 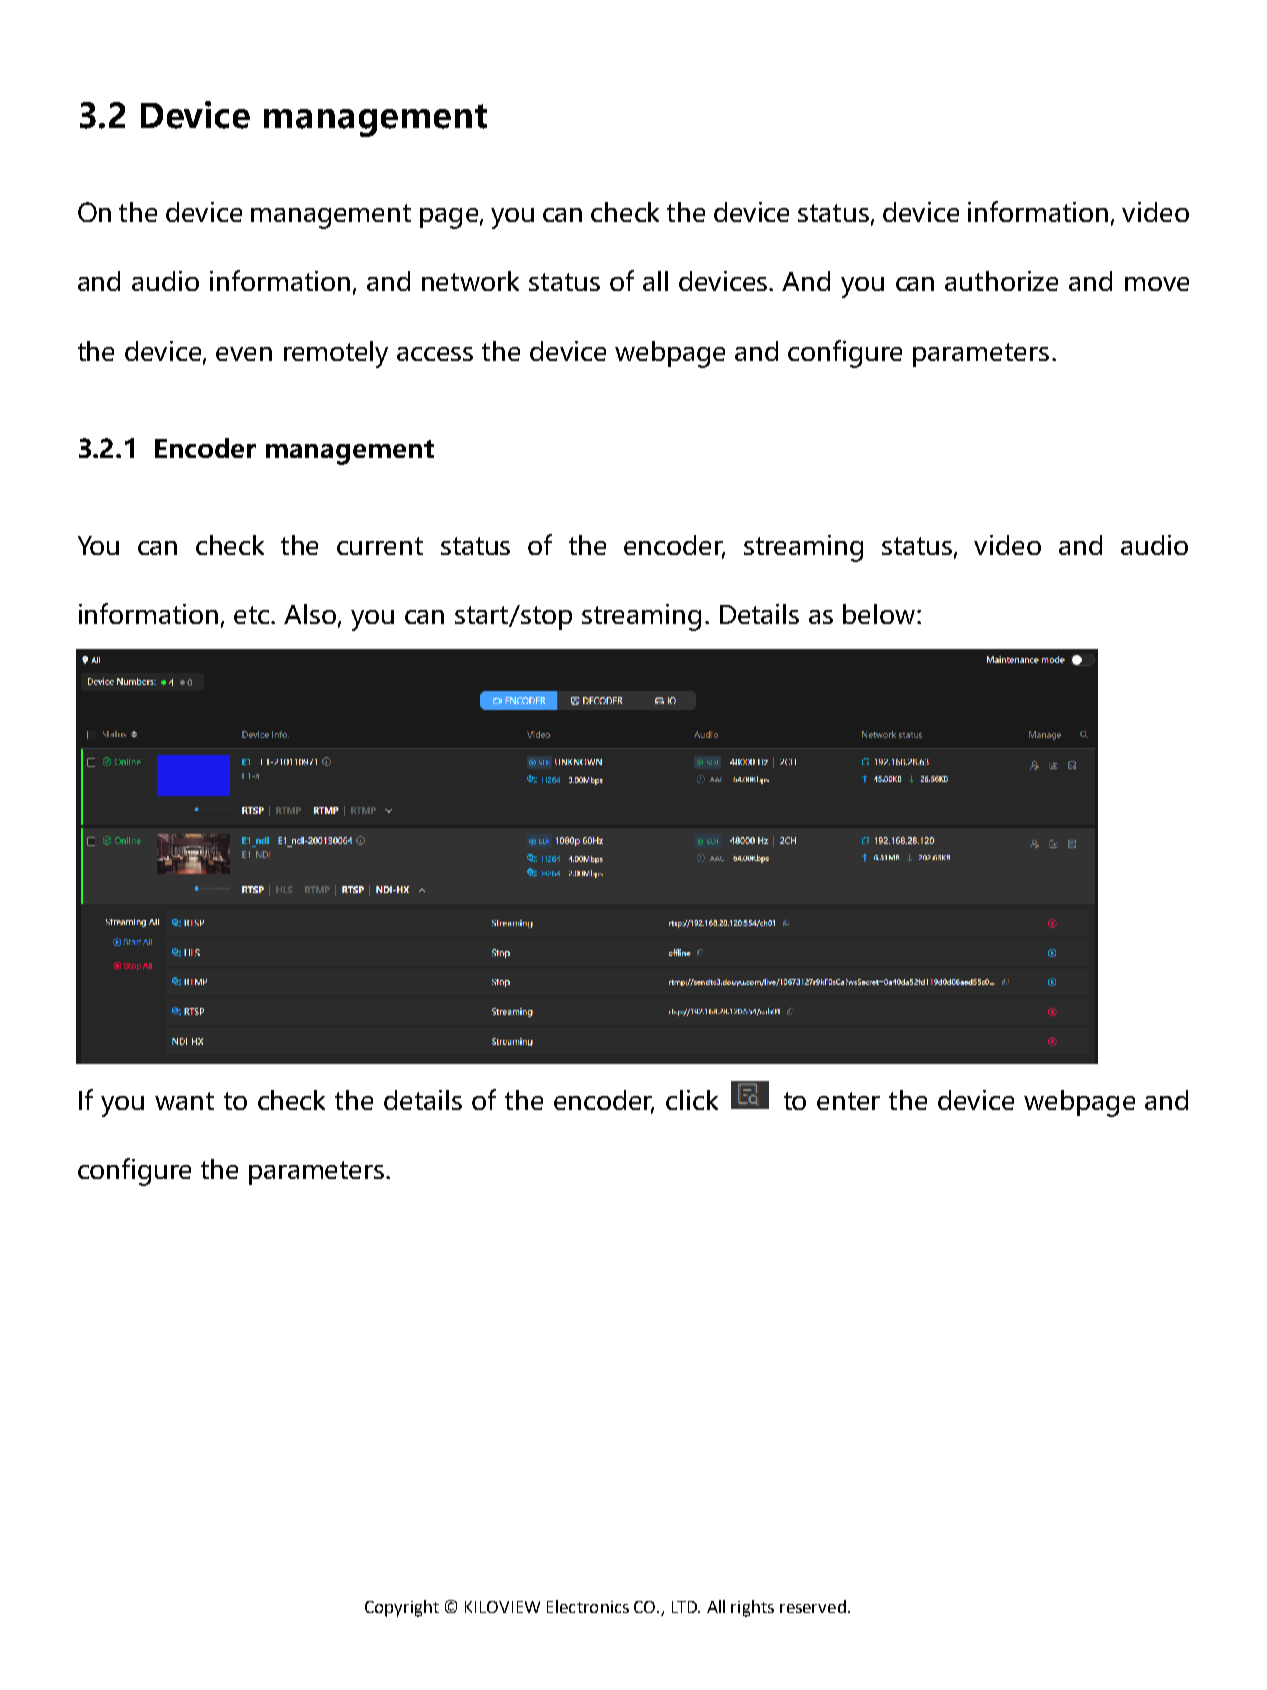 I want to click on want, so click(x=184, y=1101).
